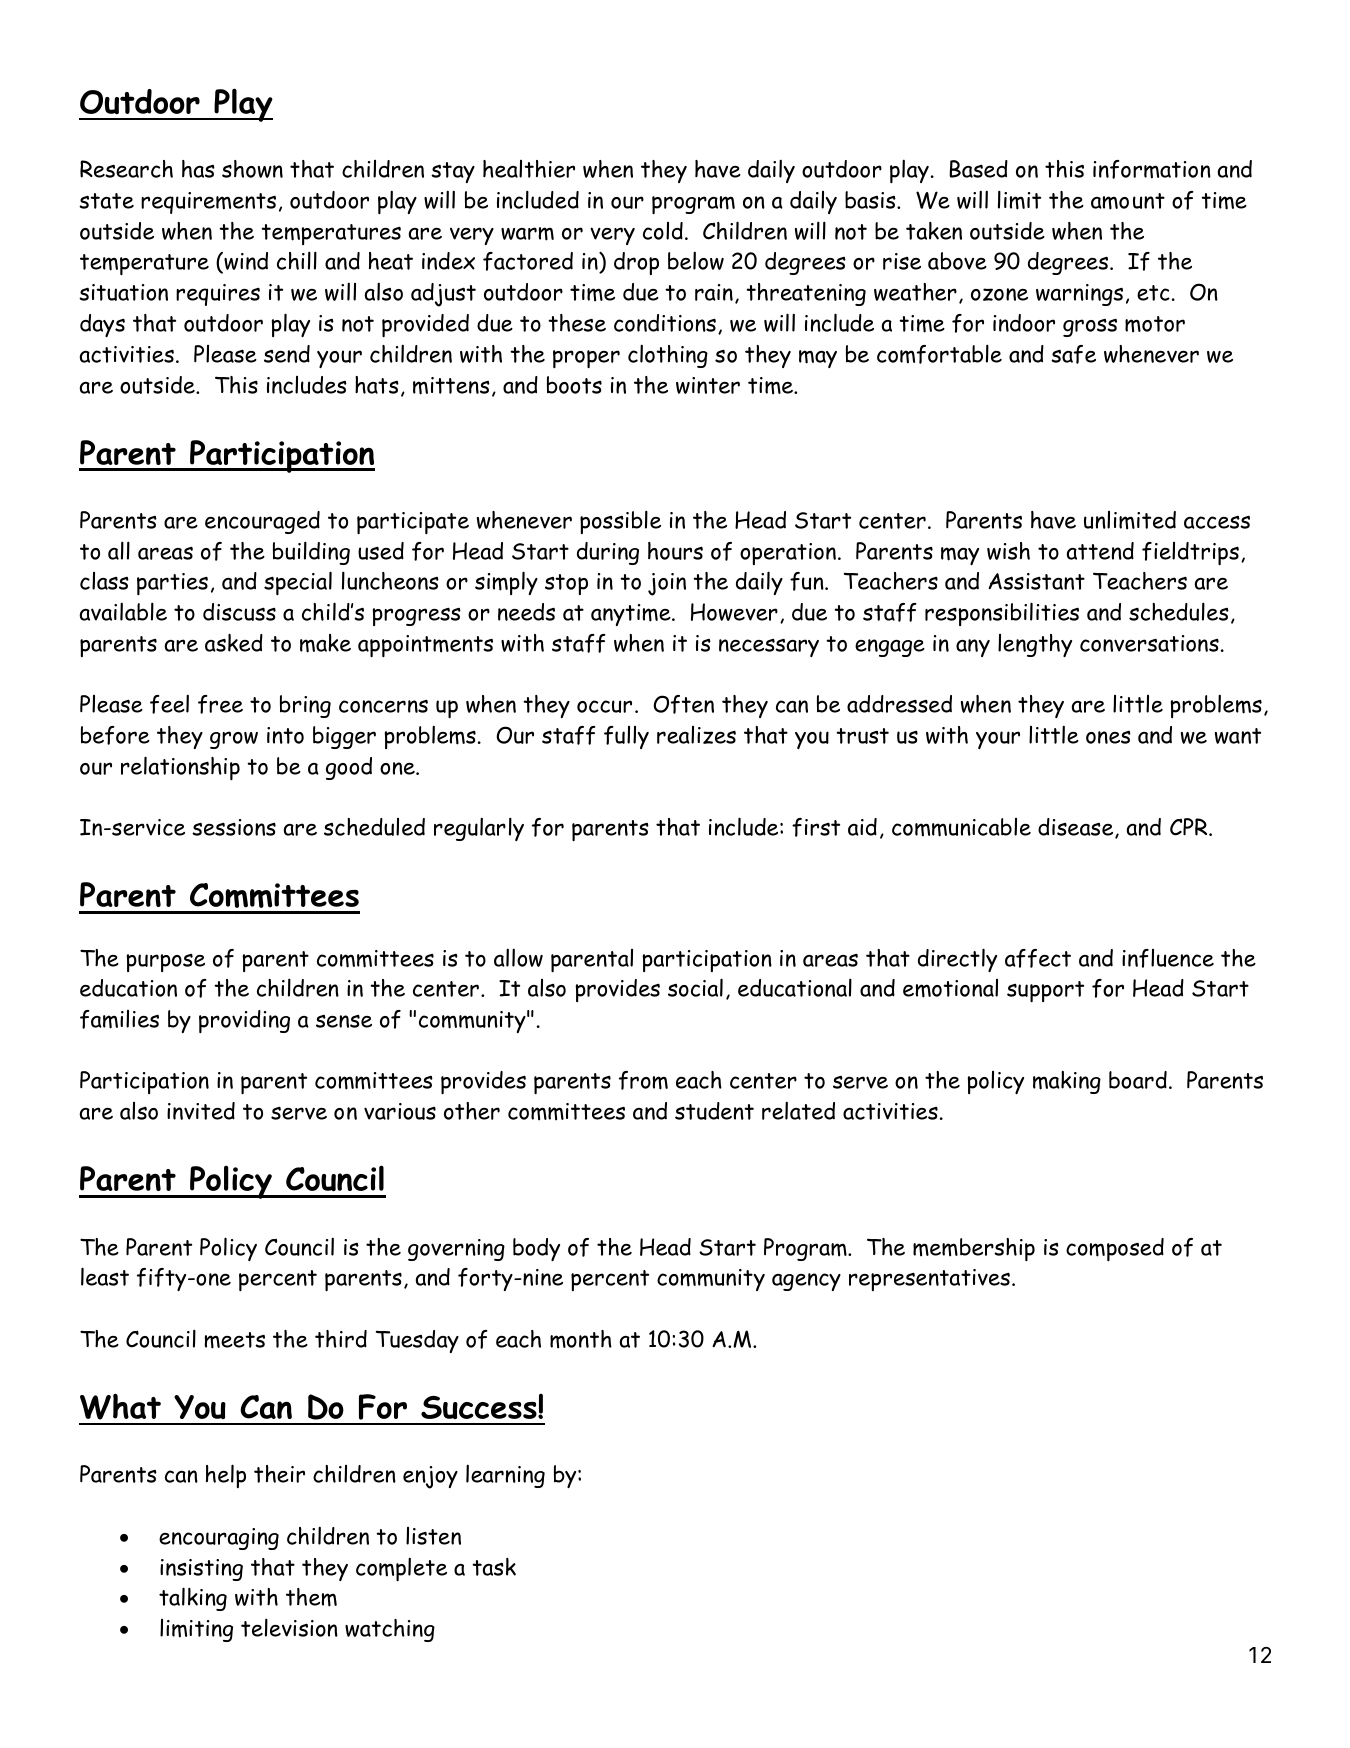  I want to click on representatives, so click(929, 1280).
